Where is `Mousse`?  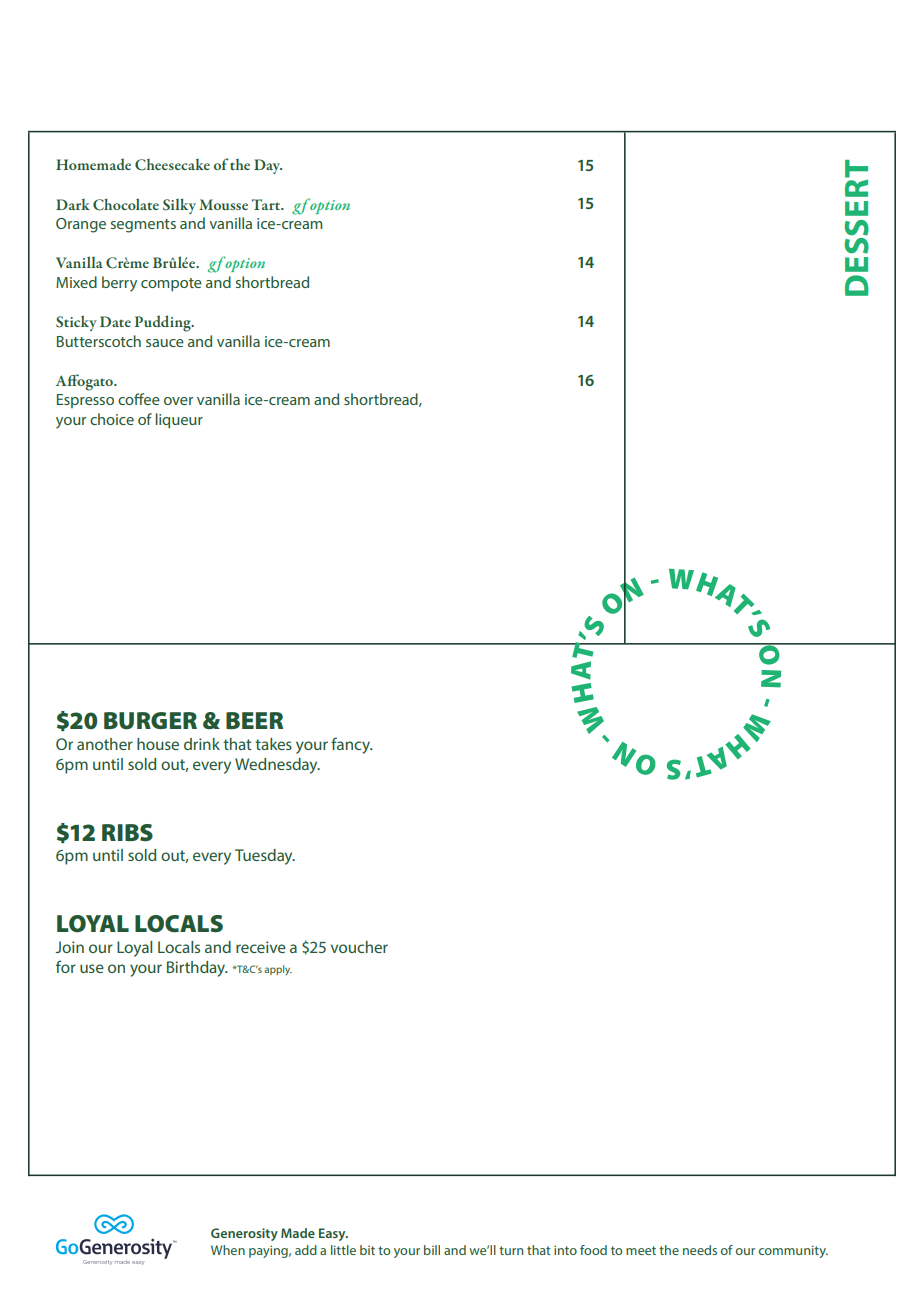
Mousse is located at coordinates (223, 204).
